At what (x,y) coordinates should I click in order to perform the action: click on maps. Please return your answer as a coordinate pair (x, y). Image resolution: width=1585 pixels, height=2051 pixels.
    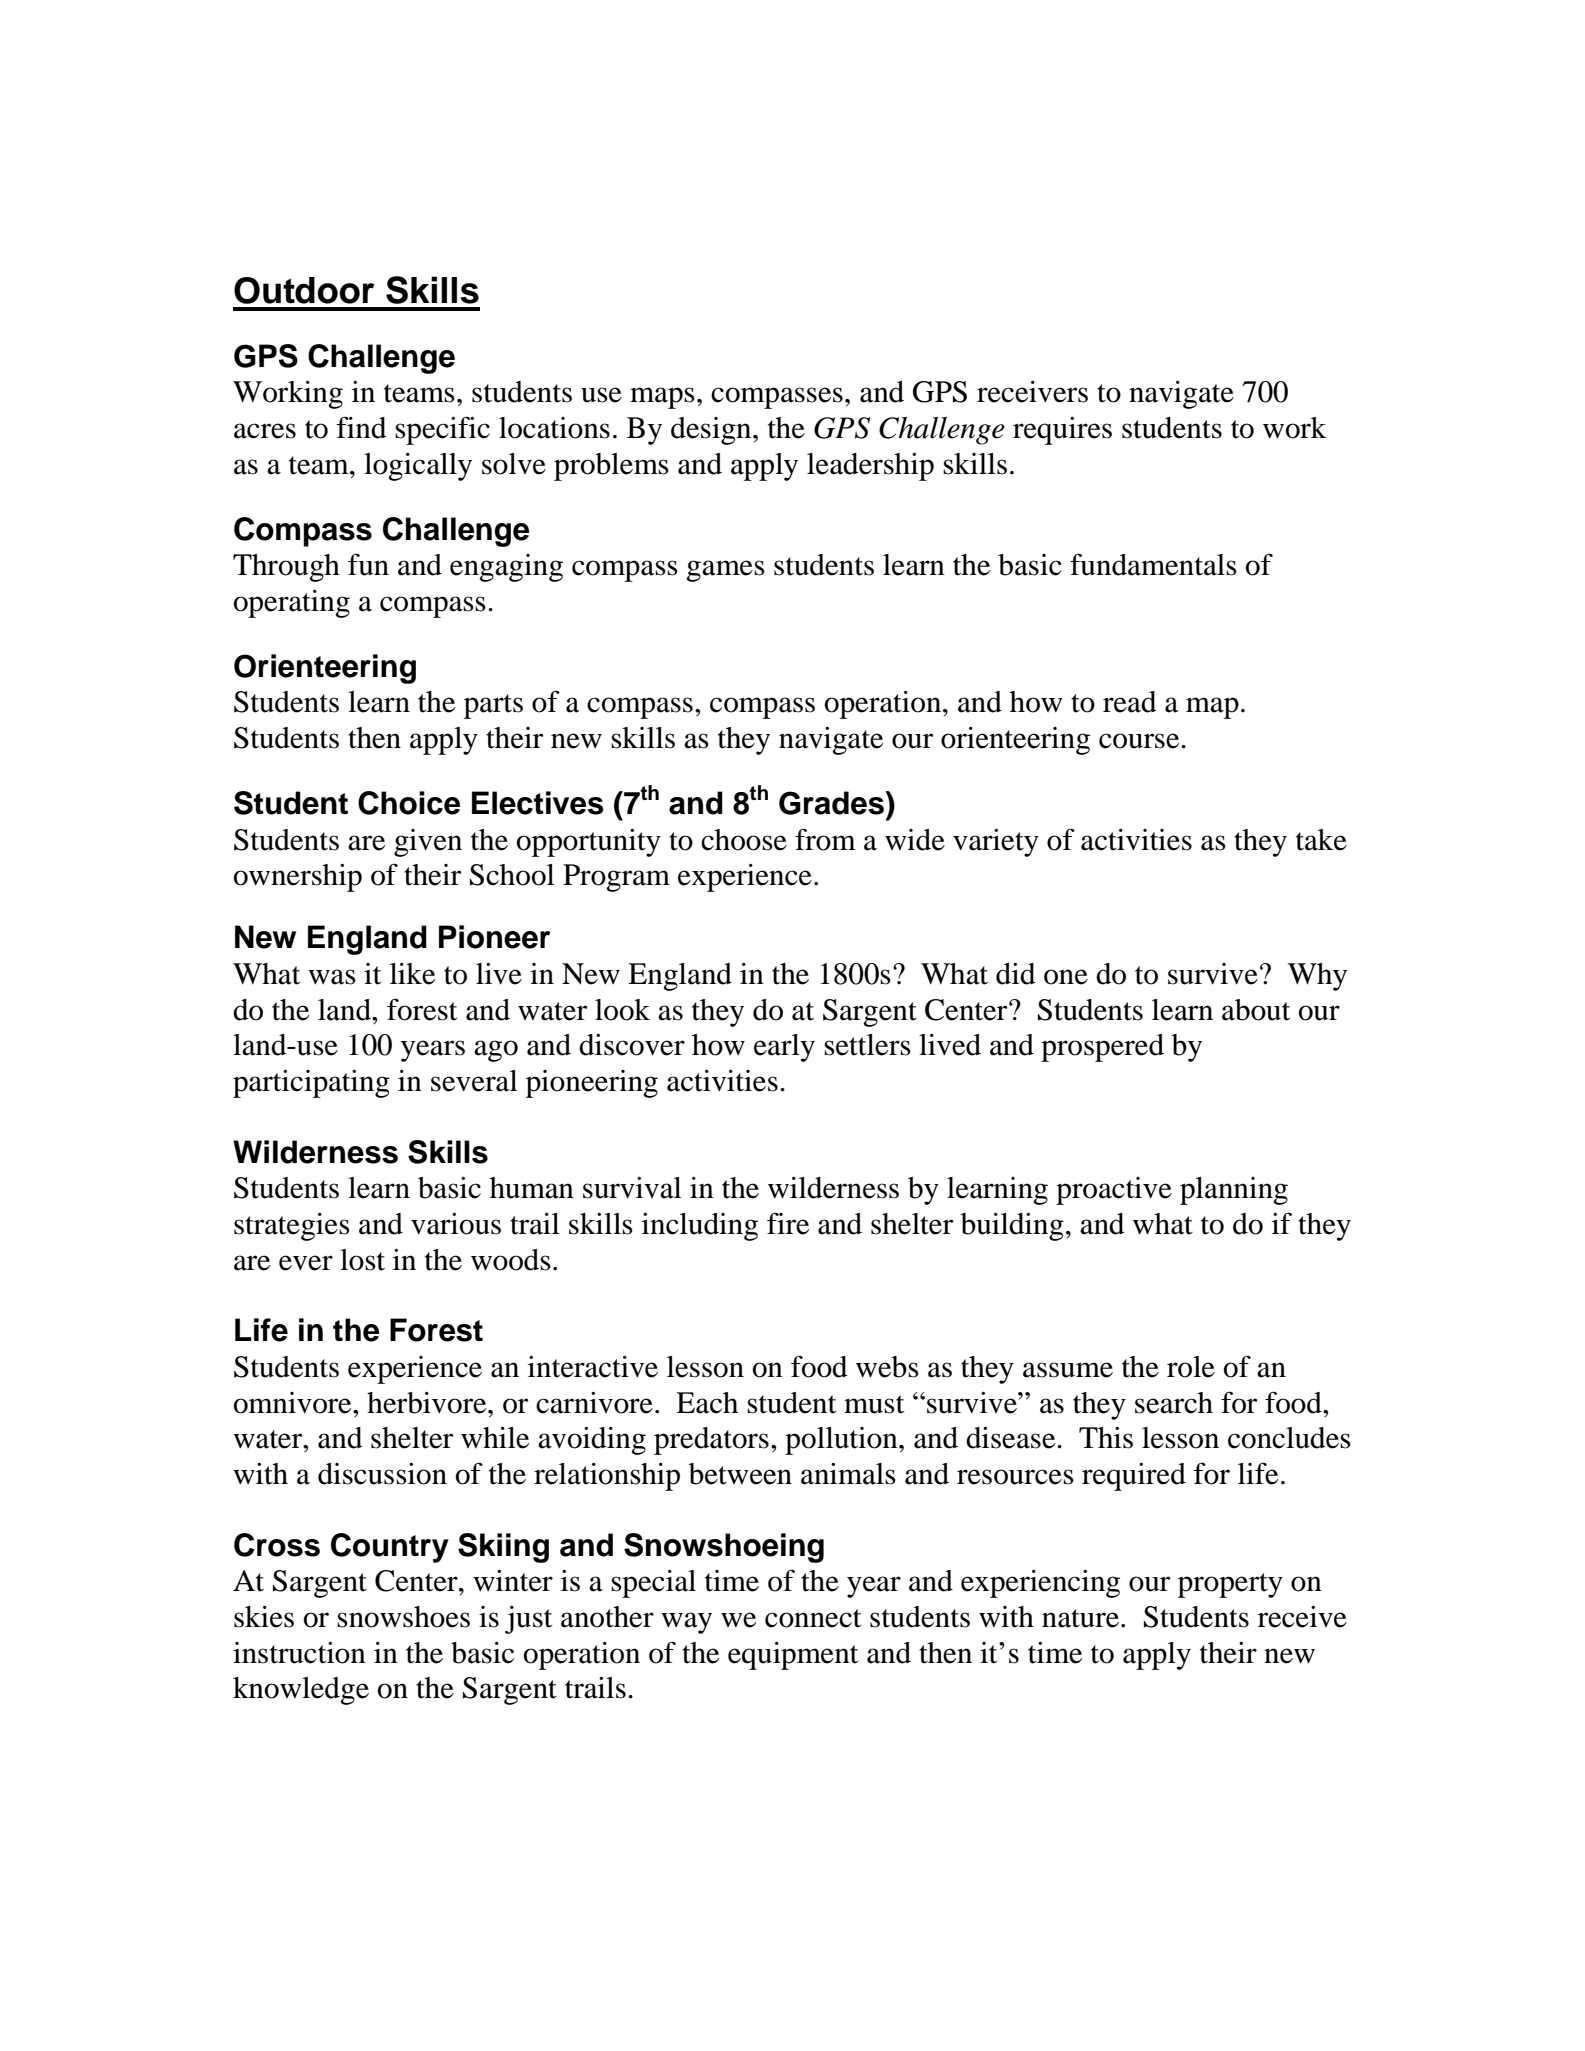
    Looking at the image, I should click on (662, 398).
